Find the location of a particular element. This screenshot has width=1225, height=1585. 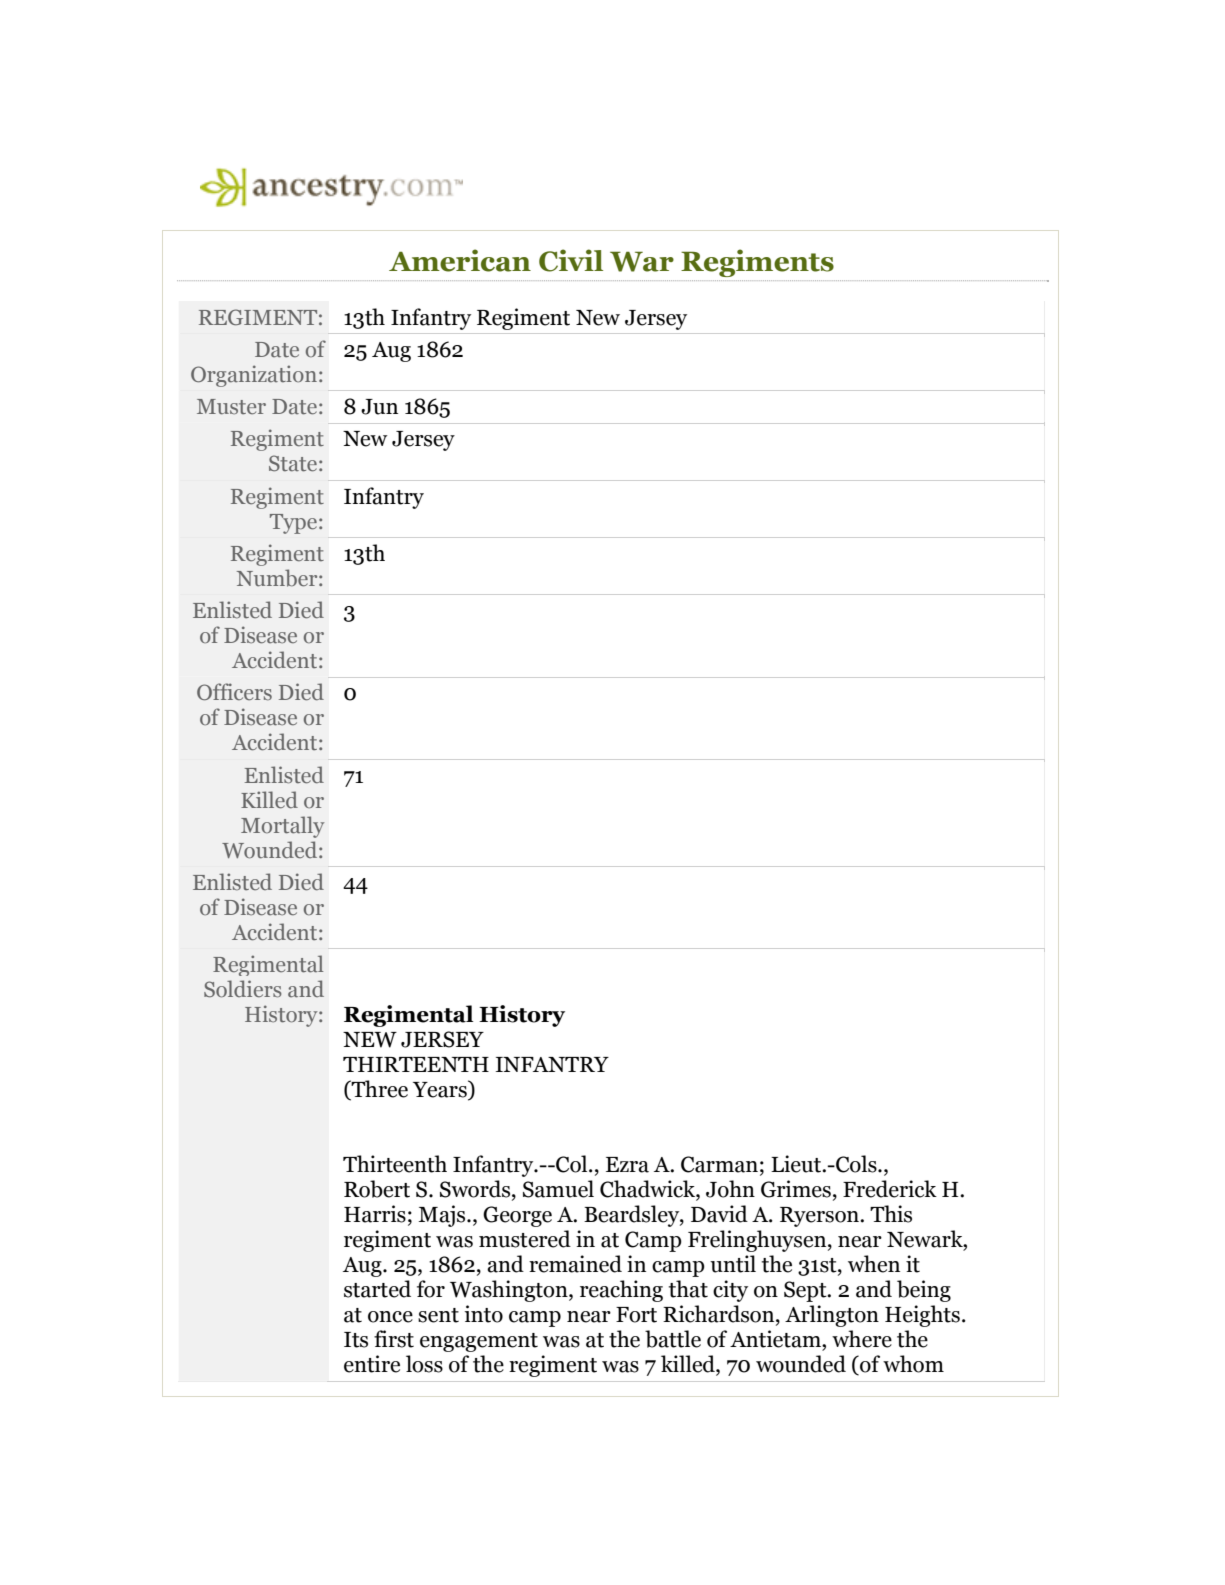

Civil is located at coordinates (571, 260).
